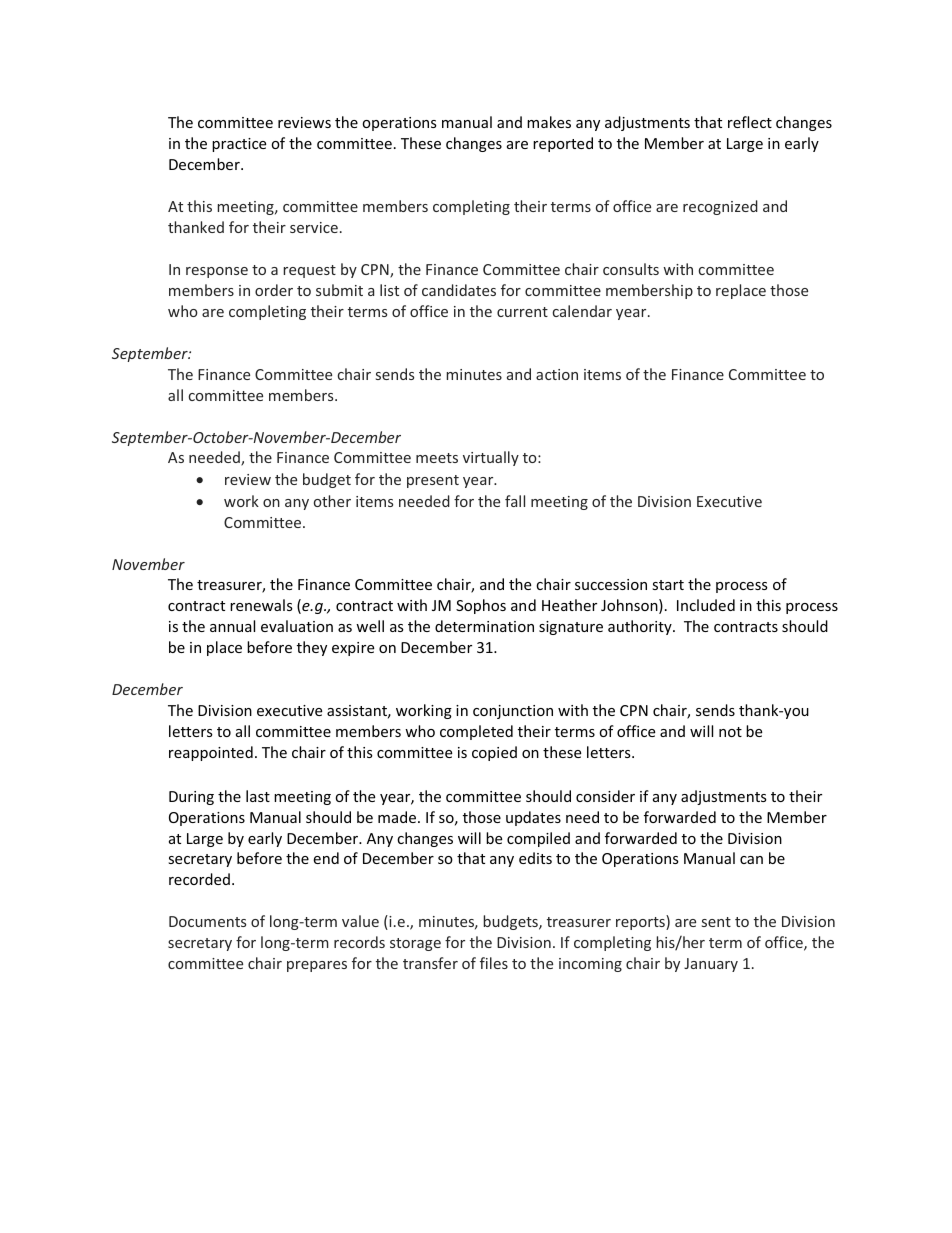 Image resolution: width=952 pixels, height=1233 pixels. I want to click on reflect, so click(750, 122).
